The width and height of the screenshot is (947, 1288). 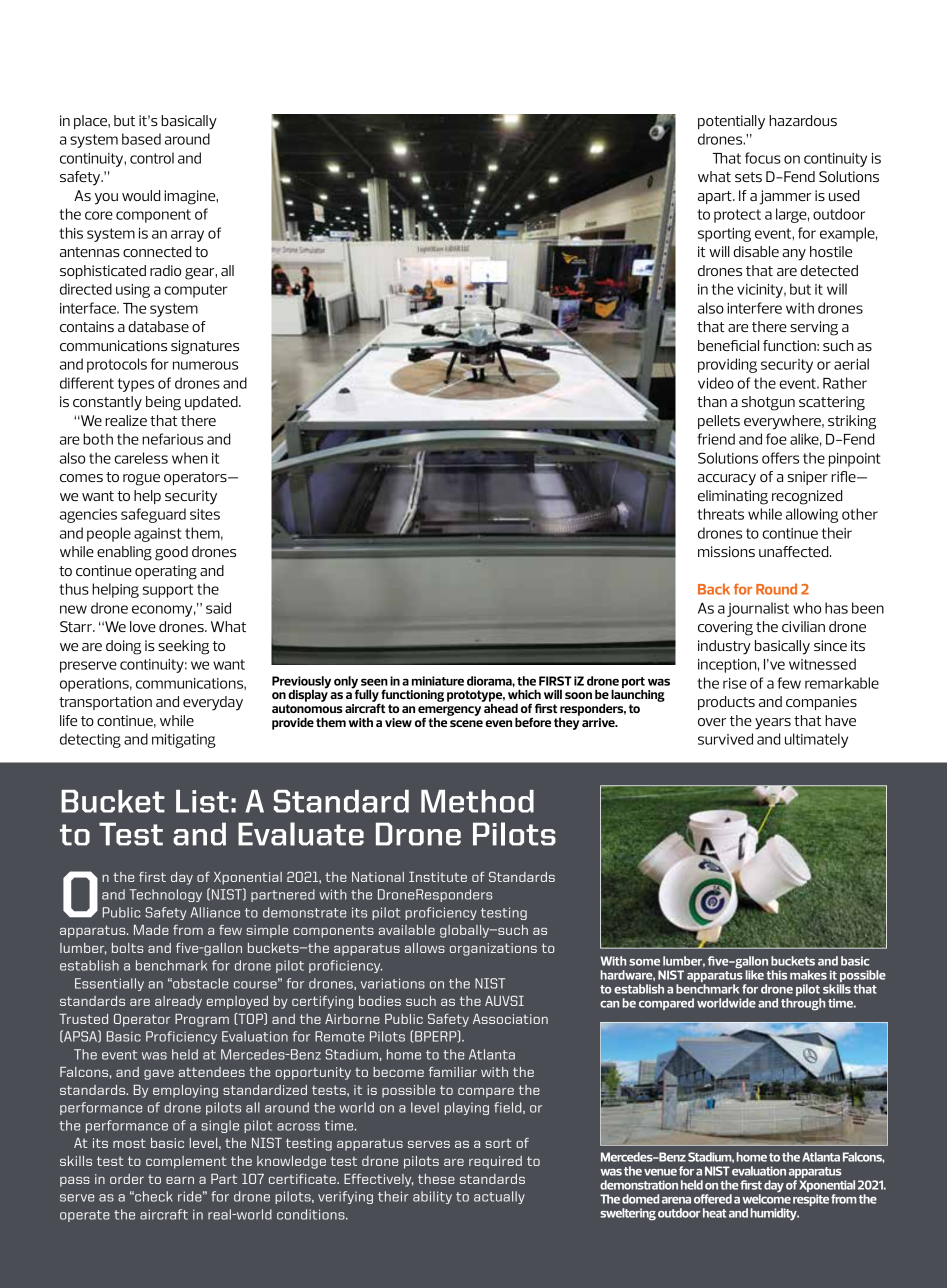 What do you see at coordinates (183, 647) in the screenshot?
I see `seeking` at bounding box center [183, 647].
